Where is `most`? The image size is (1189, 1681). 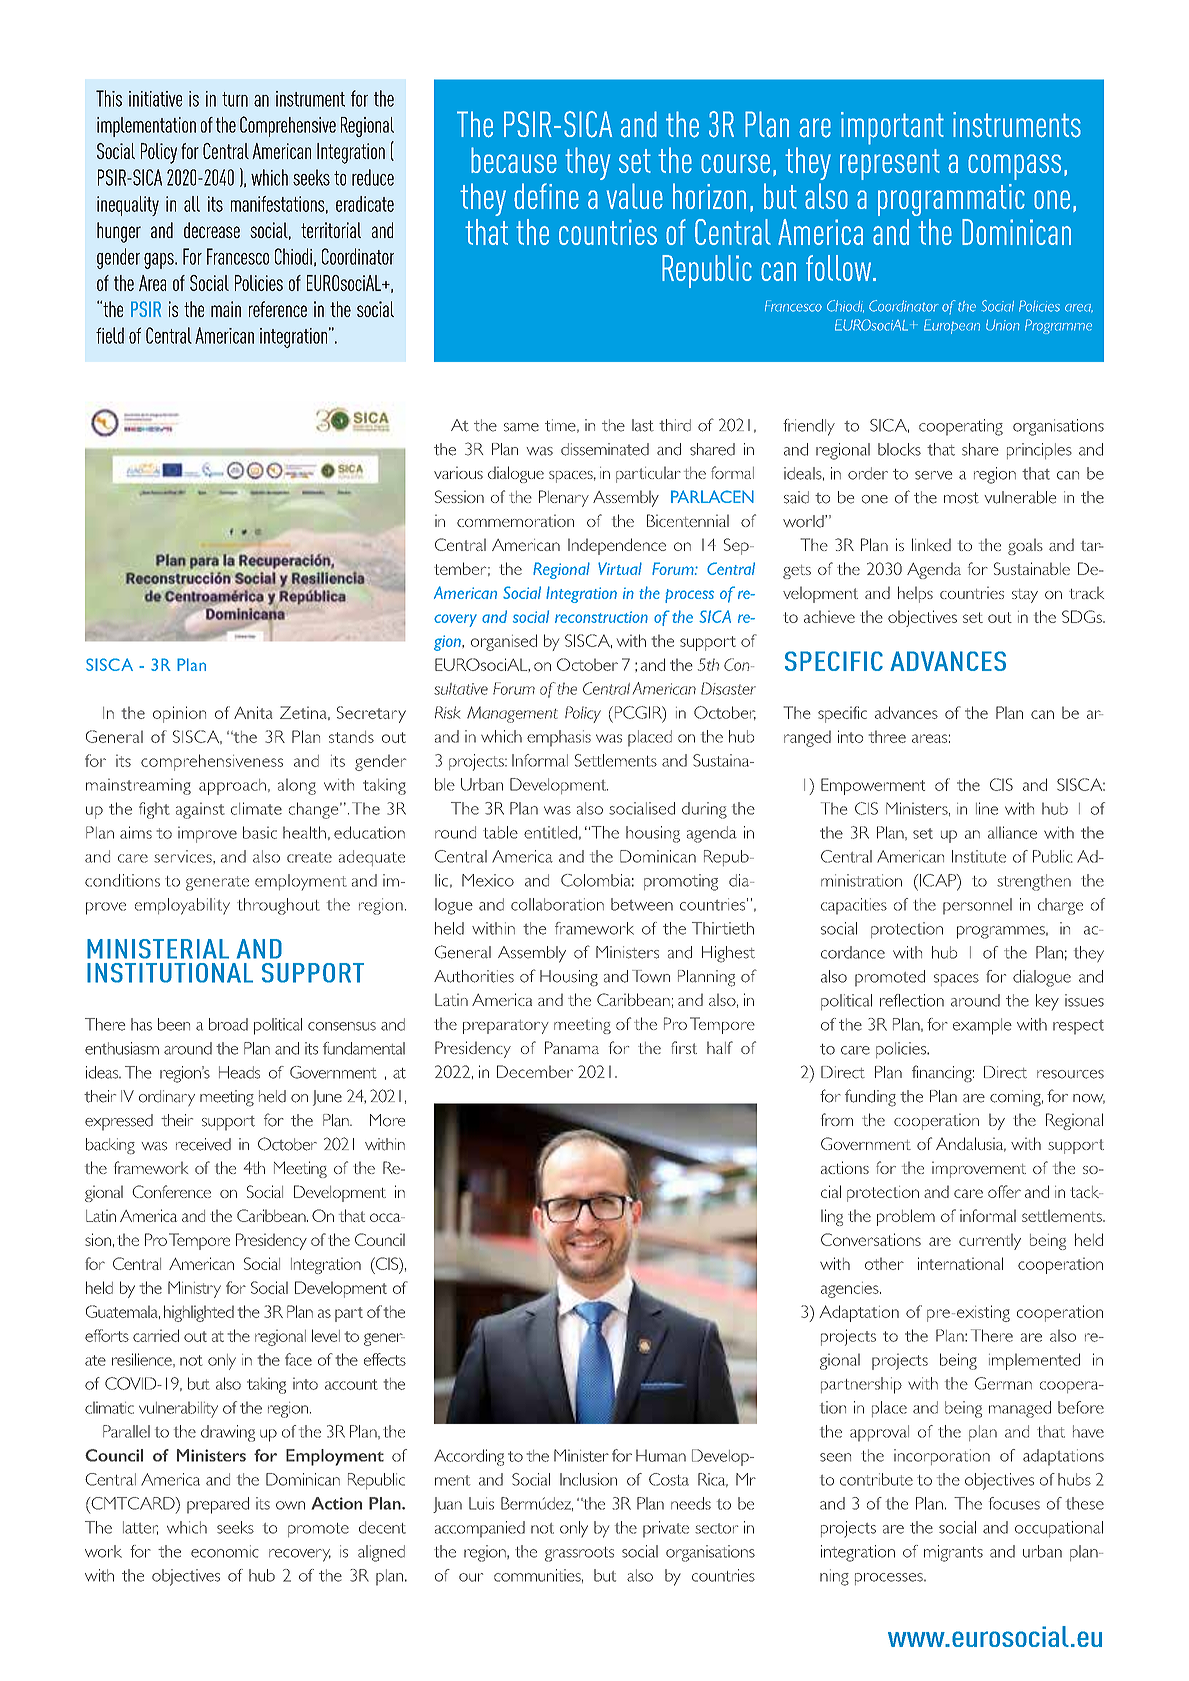 most is located at coordinates (961, 498).
